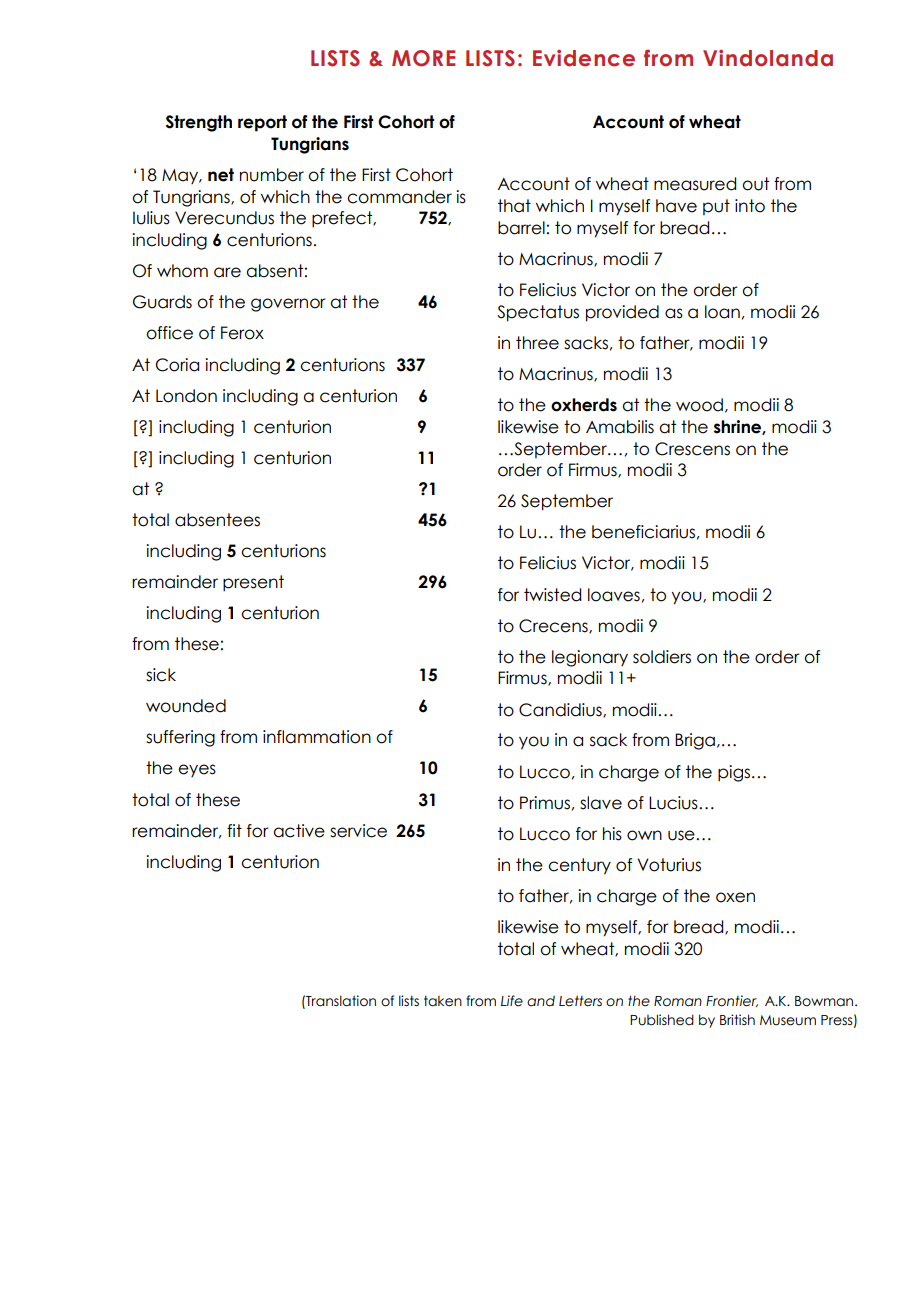 The width and height of the document is (924, 1308). Describe the element at coordinates (512, 1001) in the document. I see `Life` at that location.
